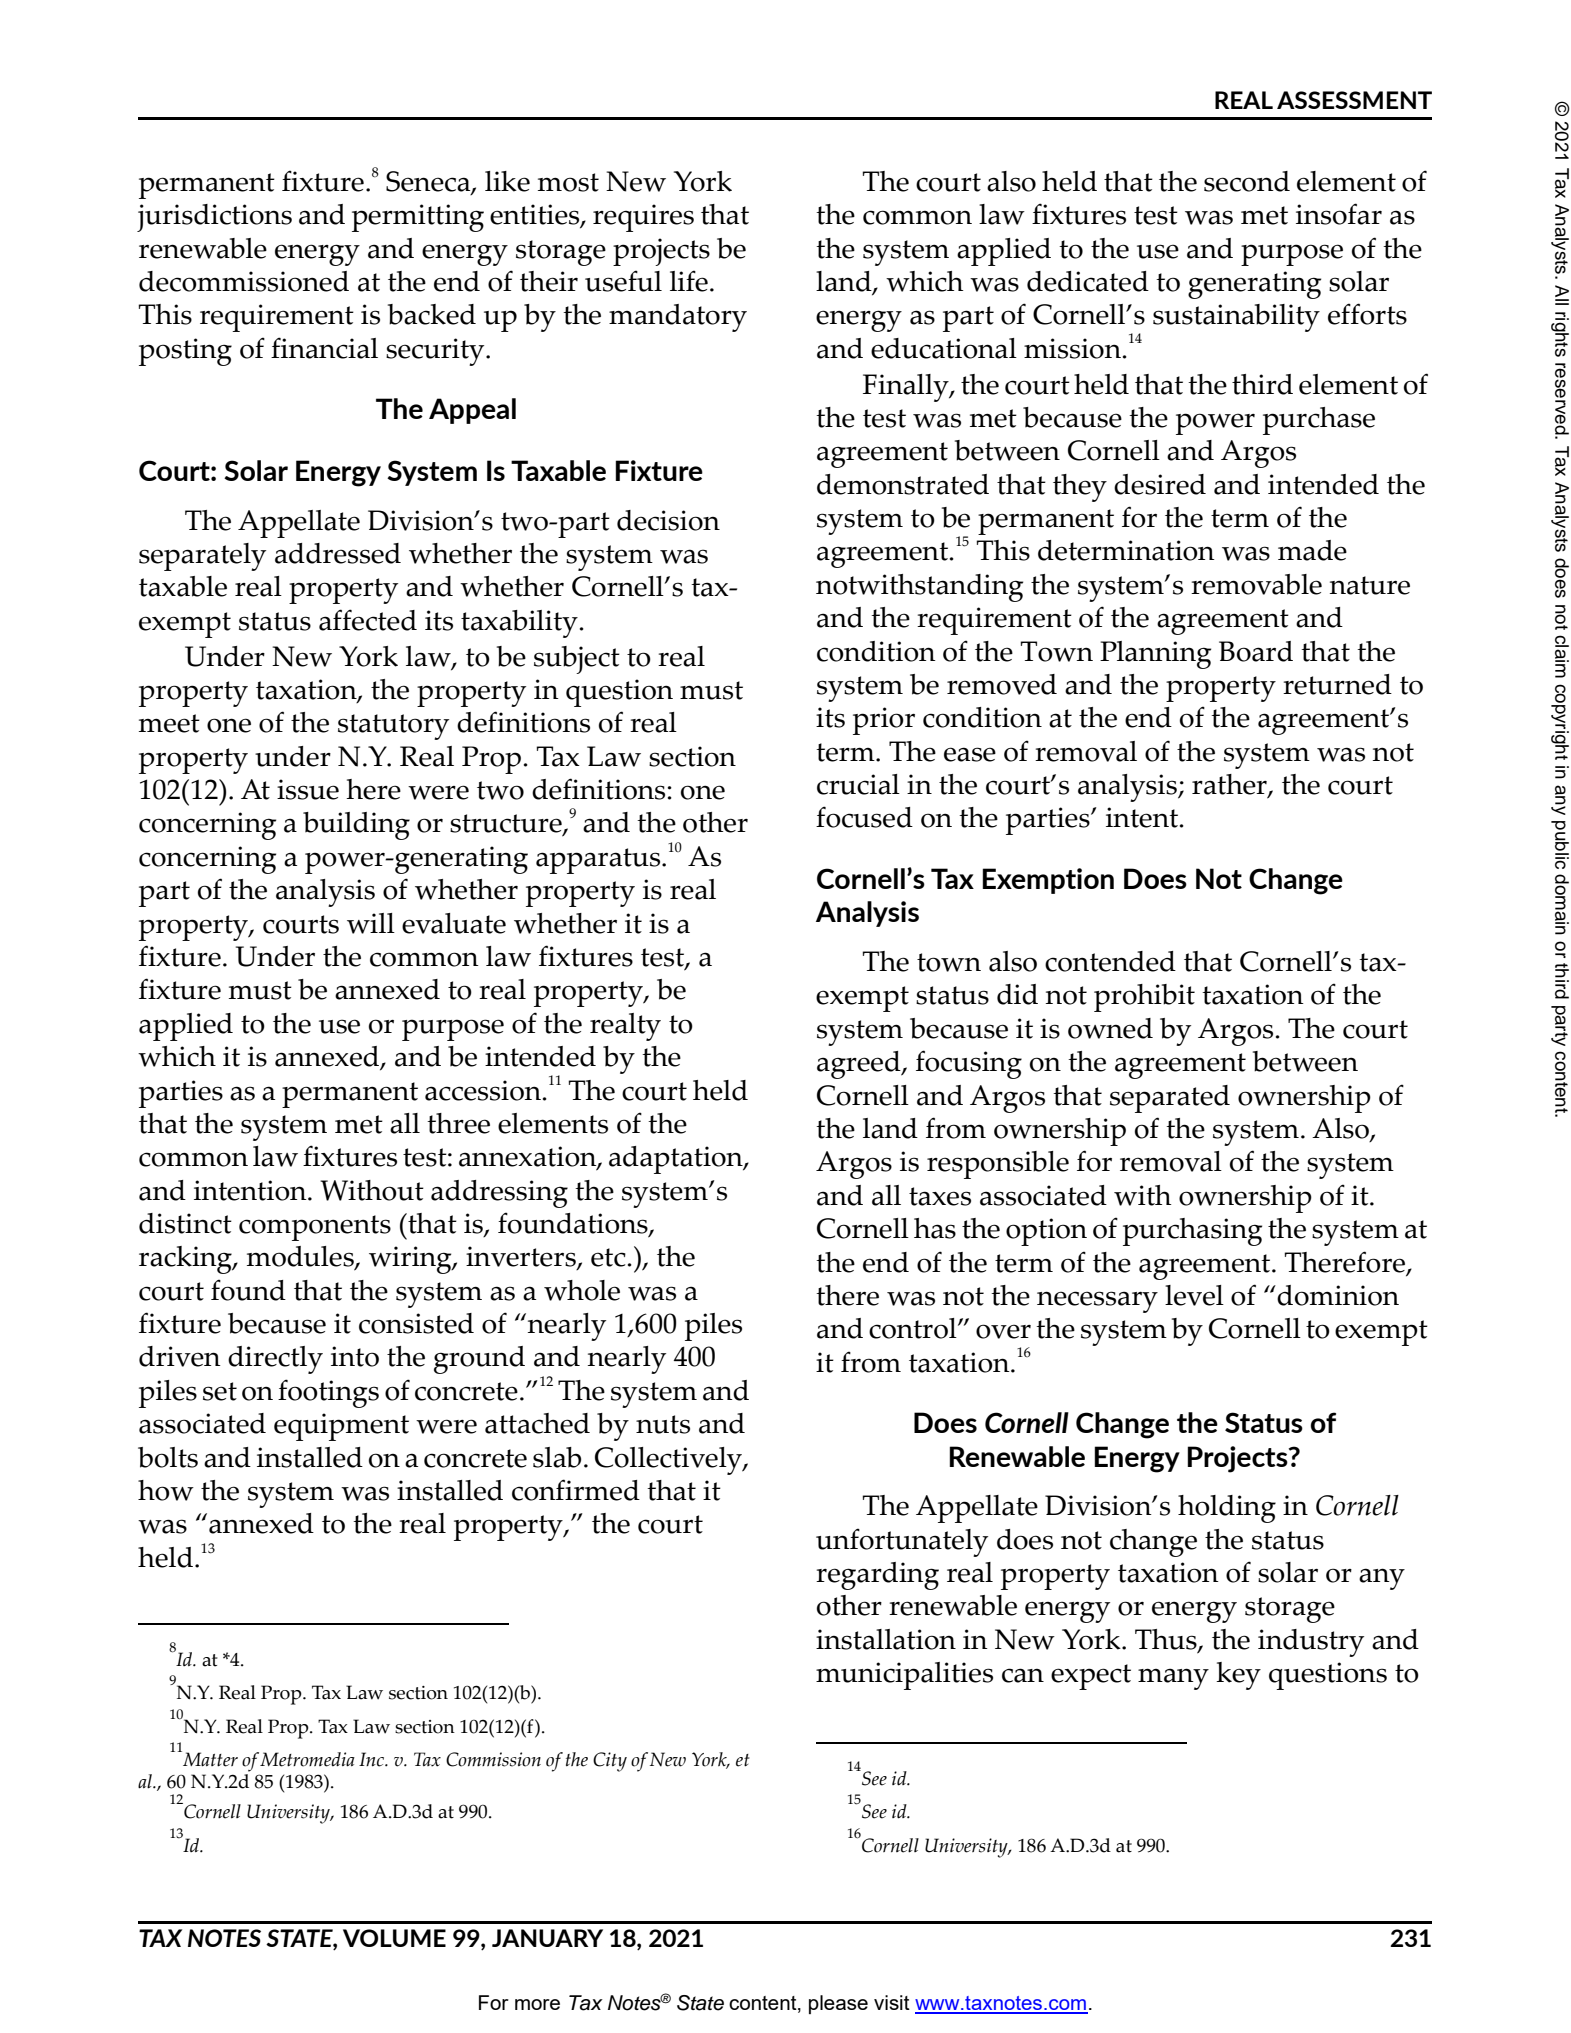 The height and width of the screenshot is (2033, 1571). I want to click on second, so click(1247, 181).
